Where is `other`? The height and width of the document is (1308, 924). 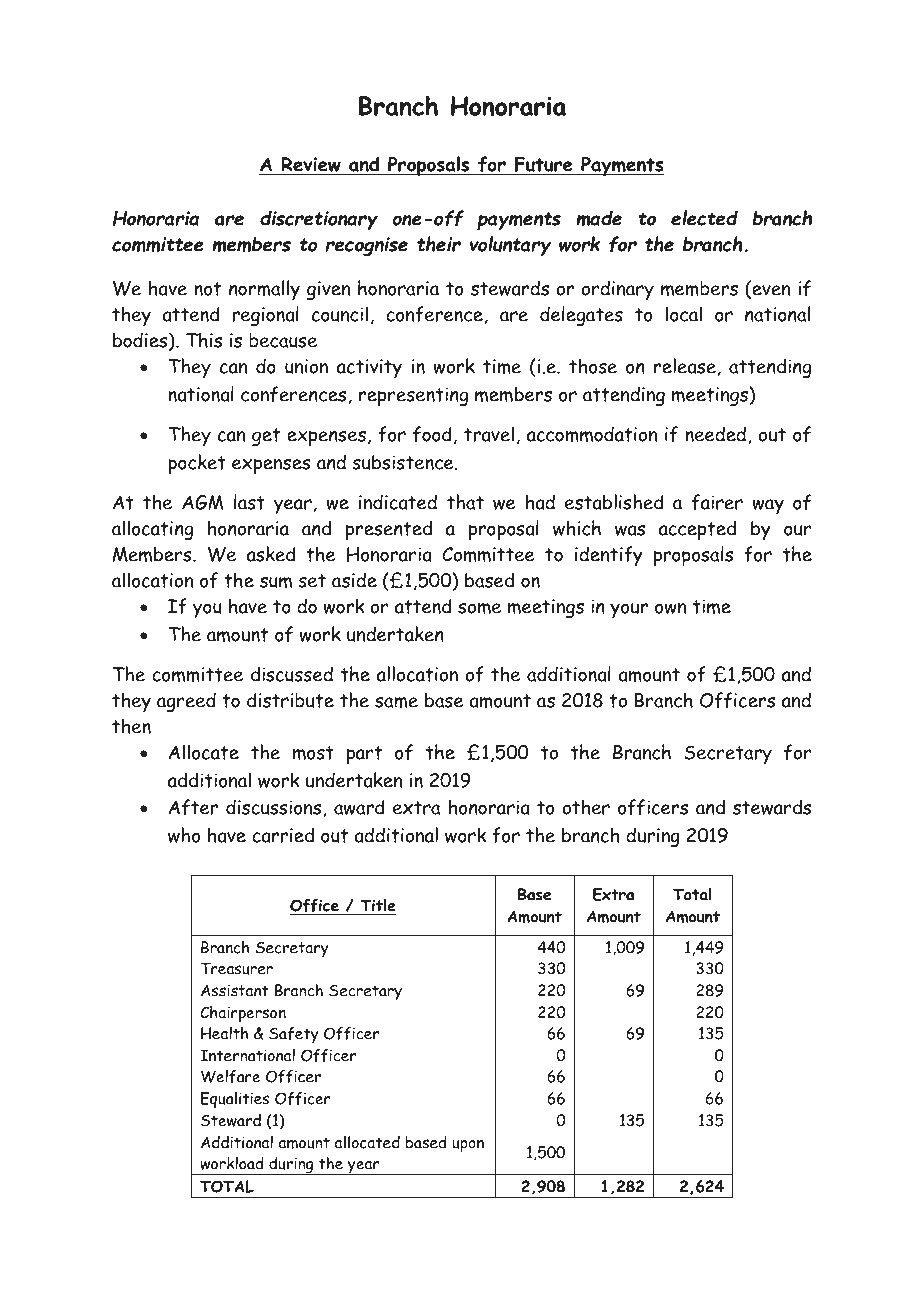
other is located at coordinates (586, 807).
